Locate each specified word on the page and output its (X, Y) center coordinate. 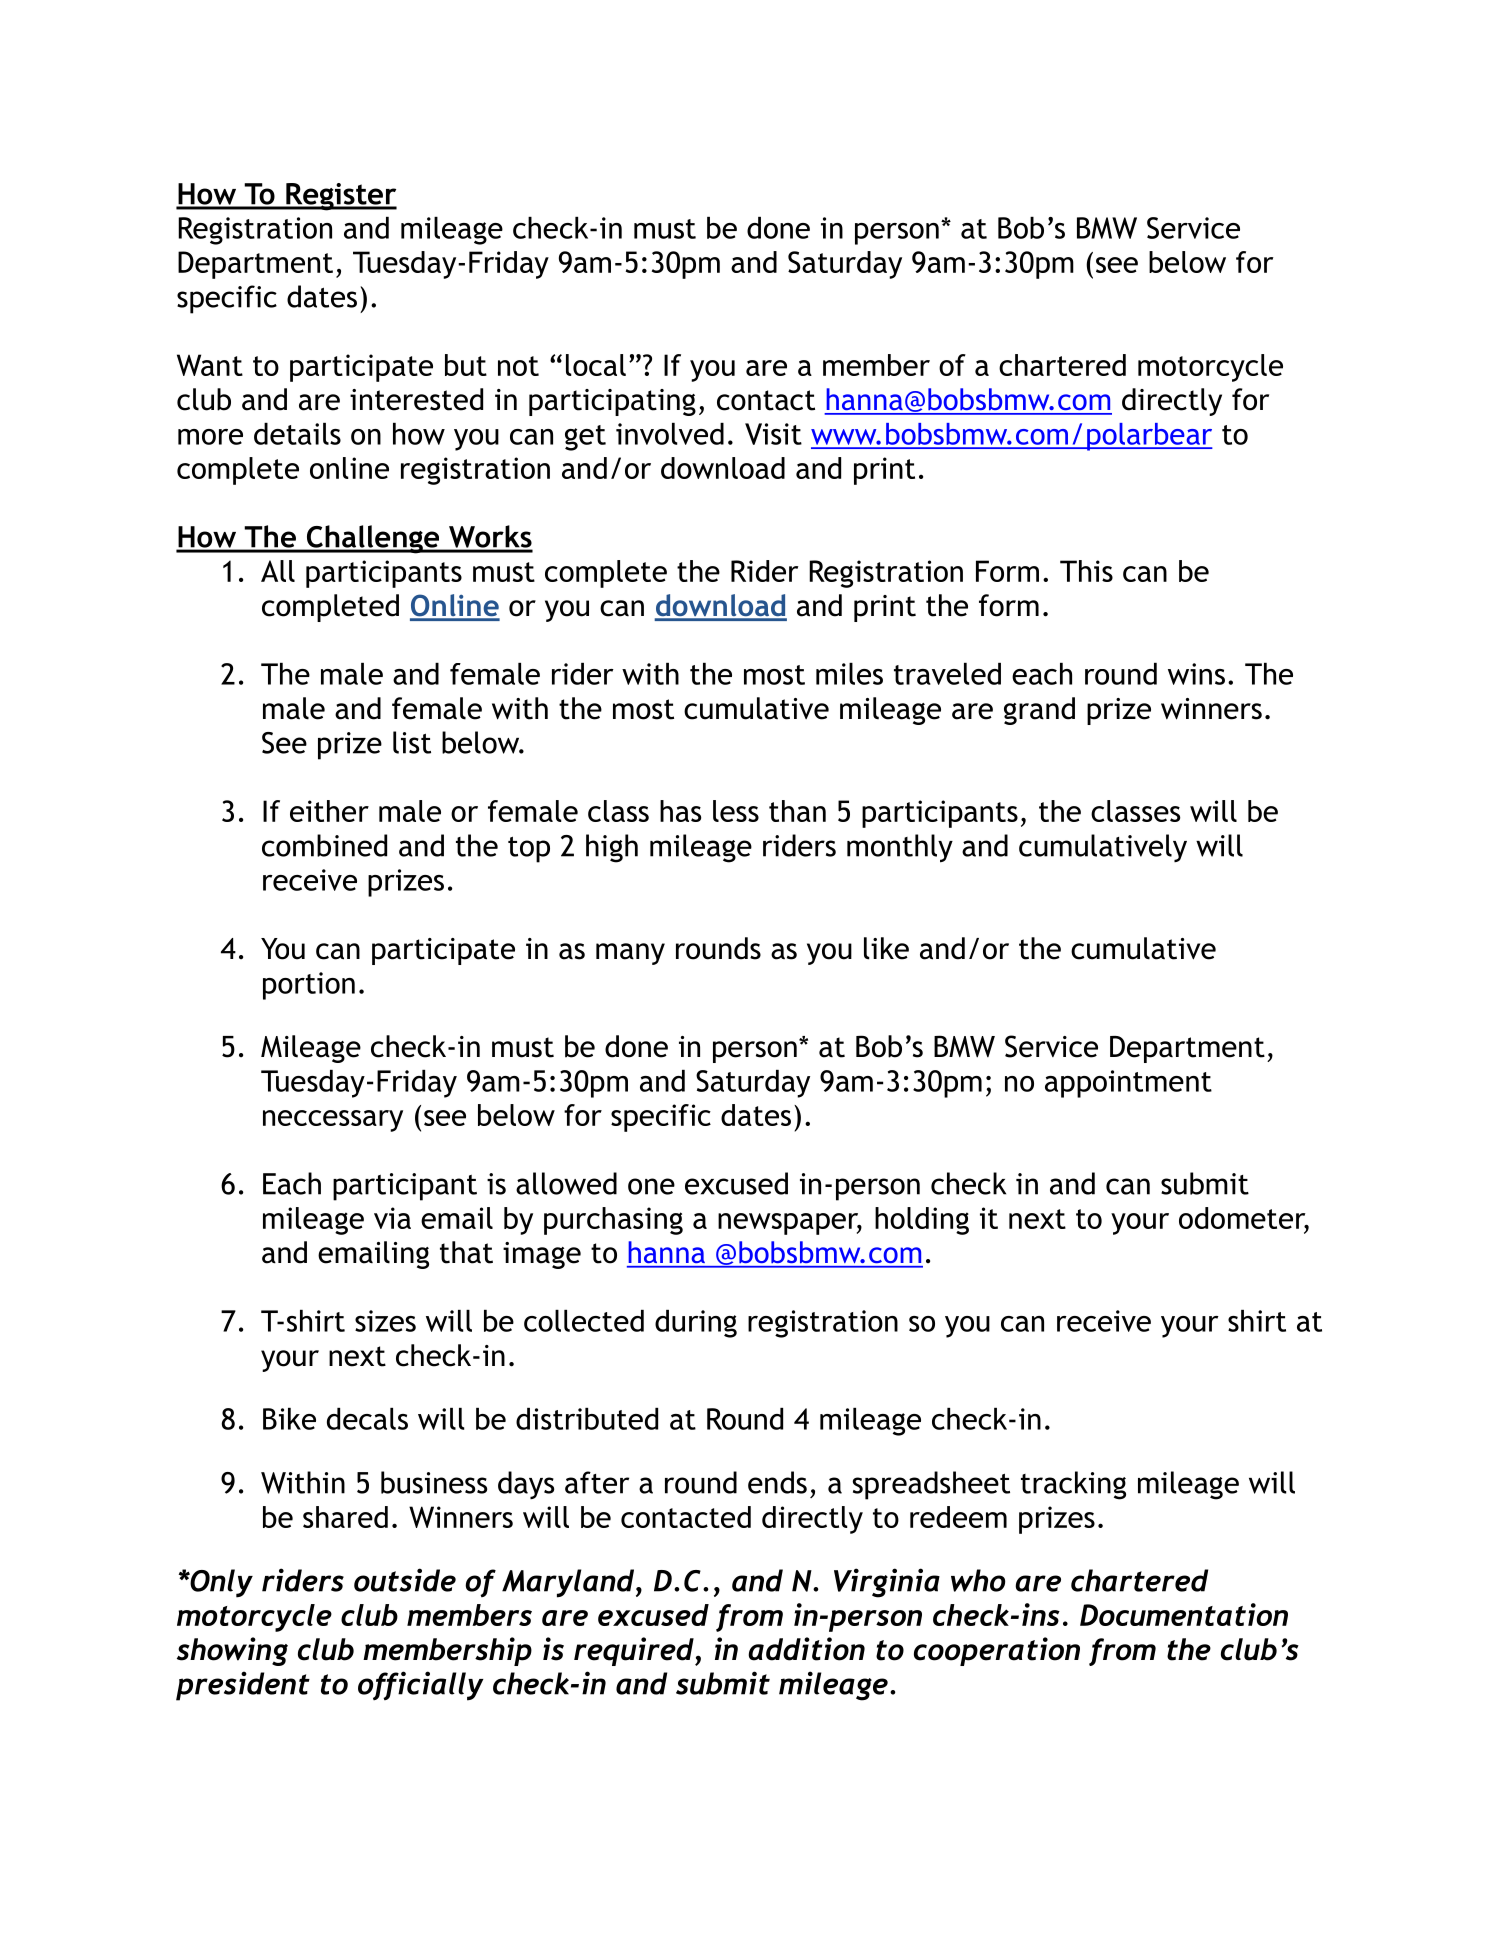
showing (232, 1651)
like (886, 948)
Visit (773, 434)
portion (309, 986)
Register (340, 197)
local (596, 365)
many (630, 954)
